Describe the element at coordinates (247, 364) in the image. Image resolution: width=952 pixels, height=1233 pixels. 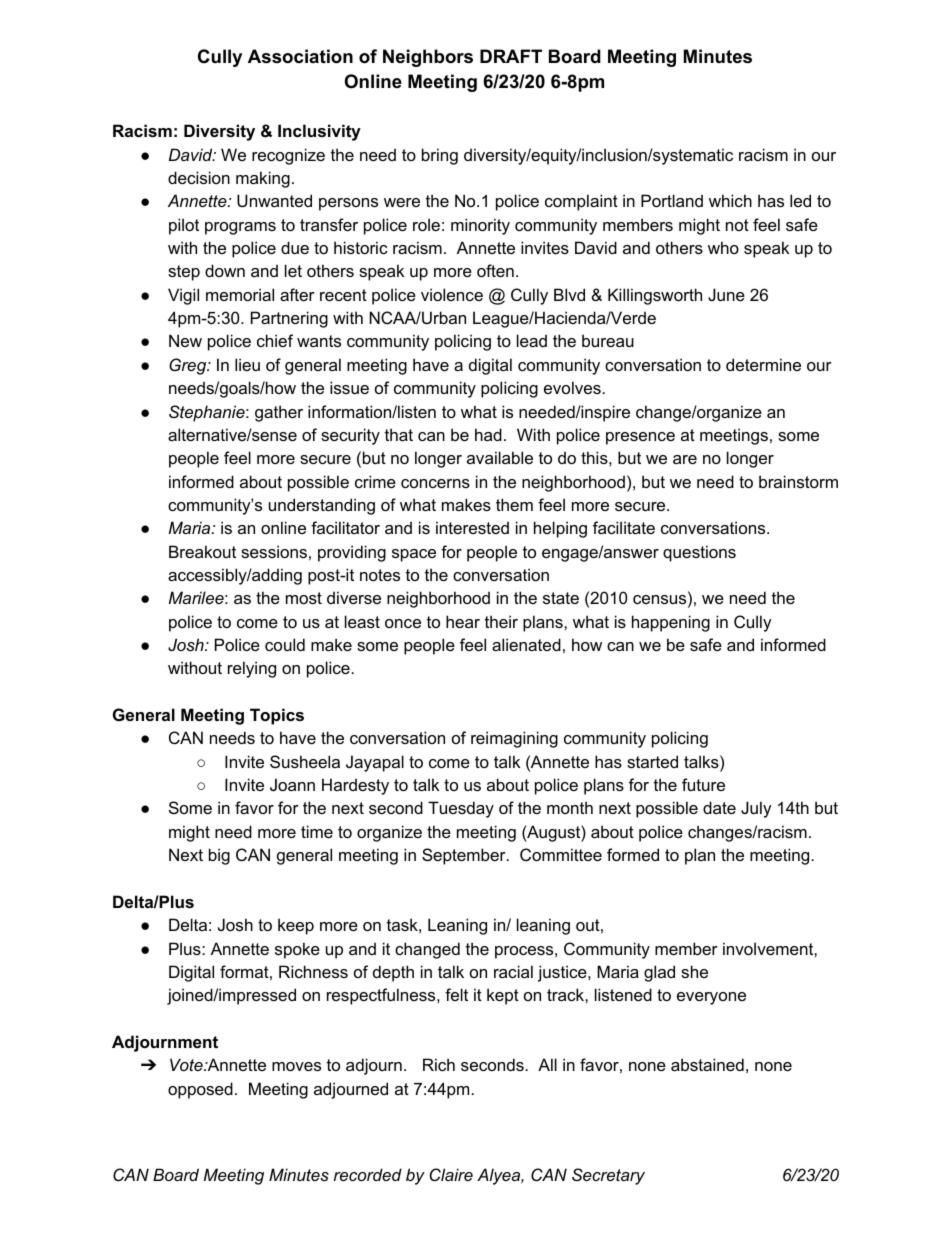
I see `lieu` at that location.
